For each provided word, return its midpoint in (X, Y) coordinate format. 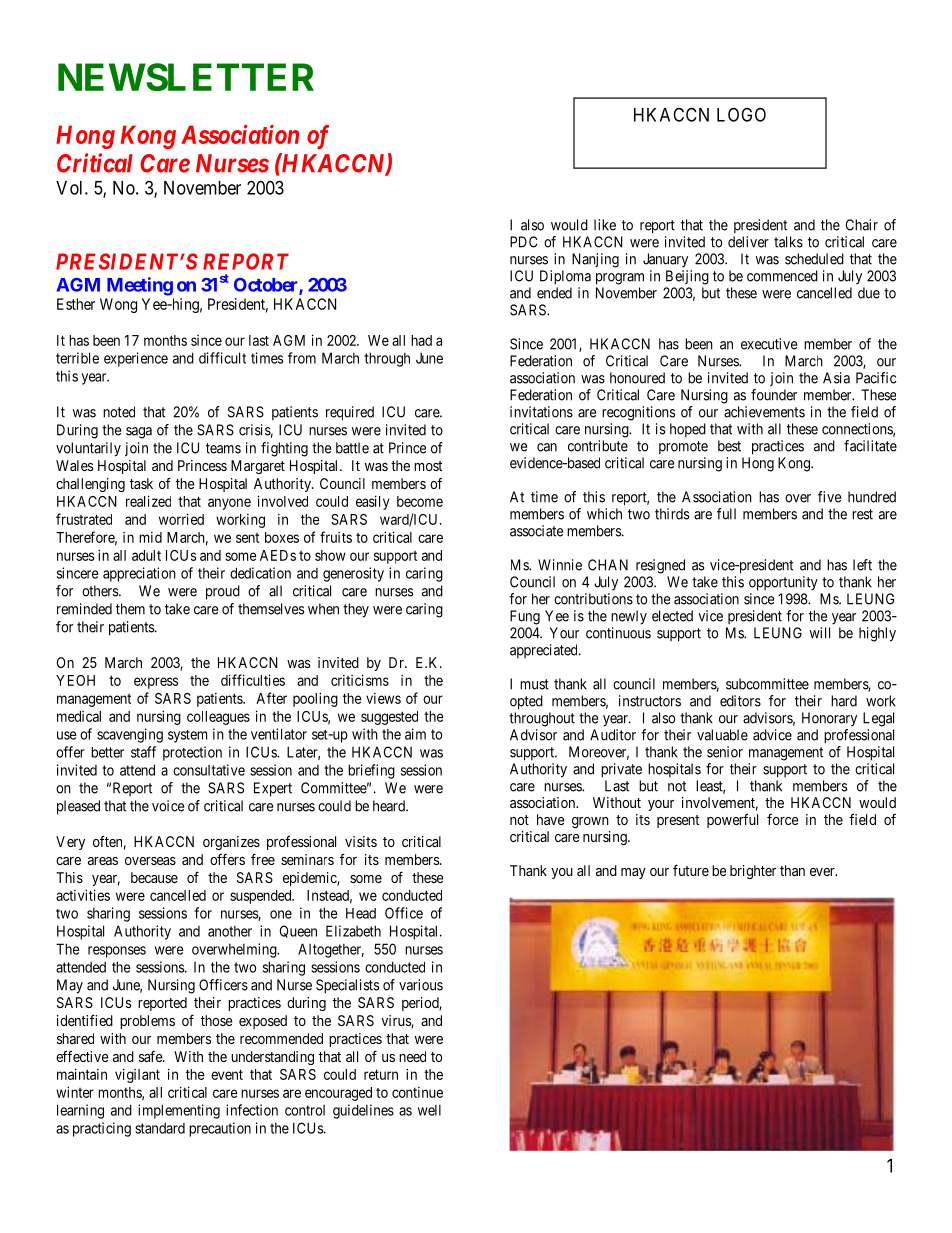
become (420, 501)
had (421, 340)
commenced (782, 276)
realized (148, 501)
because (154, 877)
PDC (523, 242)
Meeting (140, 286)
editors (740, 701)
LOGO (741, 114)
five (829, 497)
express (156, 683)
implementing (179, 1111)
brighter (753, 872)
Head (361, 913)
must (534, 684)
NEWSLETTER (186, 77)
